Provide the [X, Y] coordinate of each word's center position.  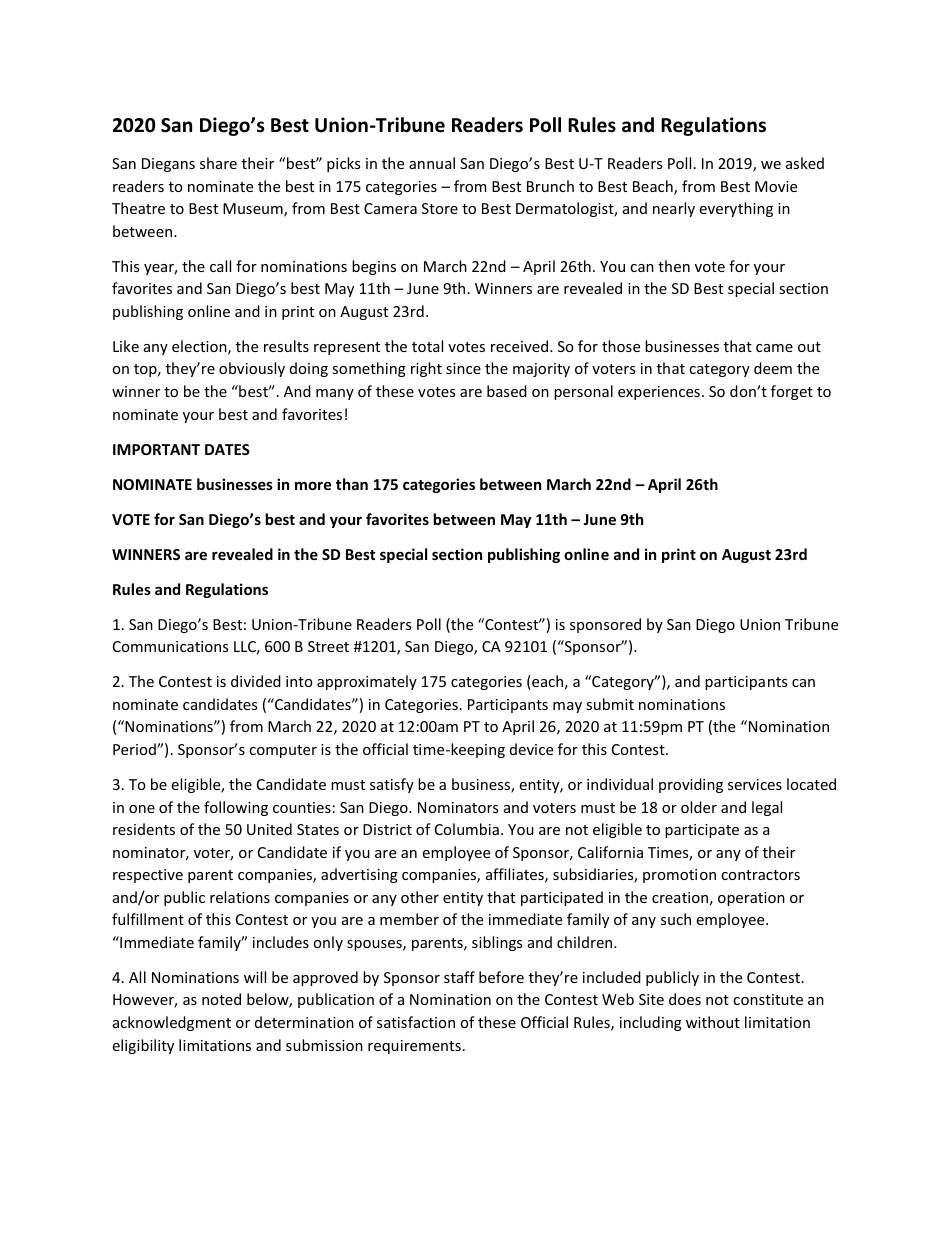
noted [221, 999]
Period [135, 749]
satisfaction [416, 1022]
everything [736, 209]
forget [792, 392]
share [218, 163]
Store [440, 208]
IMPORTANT [156, 449]
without [713, 1022]
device [531, 749]
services [755, 784]
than [352, 484]
